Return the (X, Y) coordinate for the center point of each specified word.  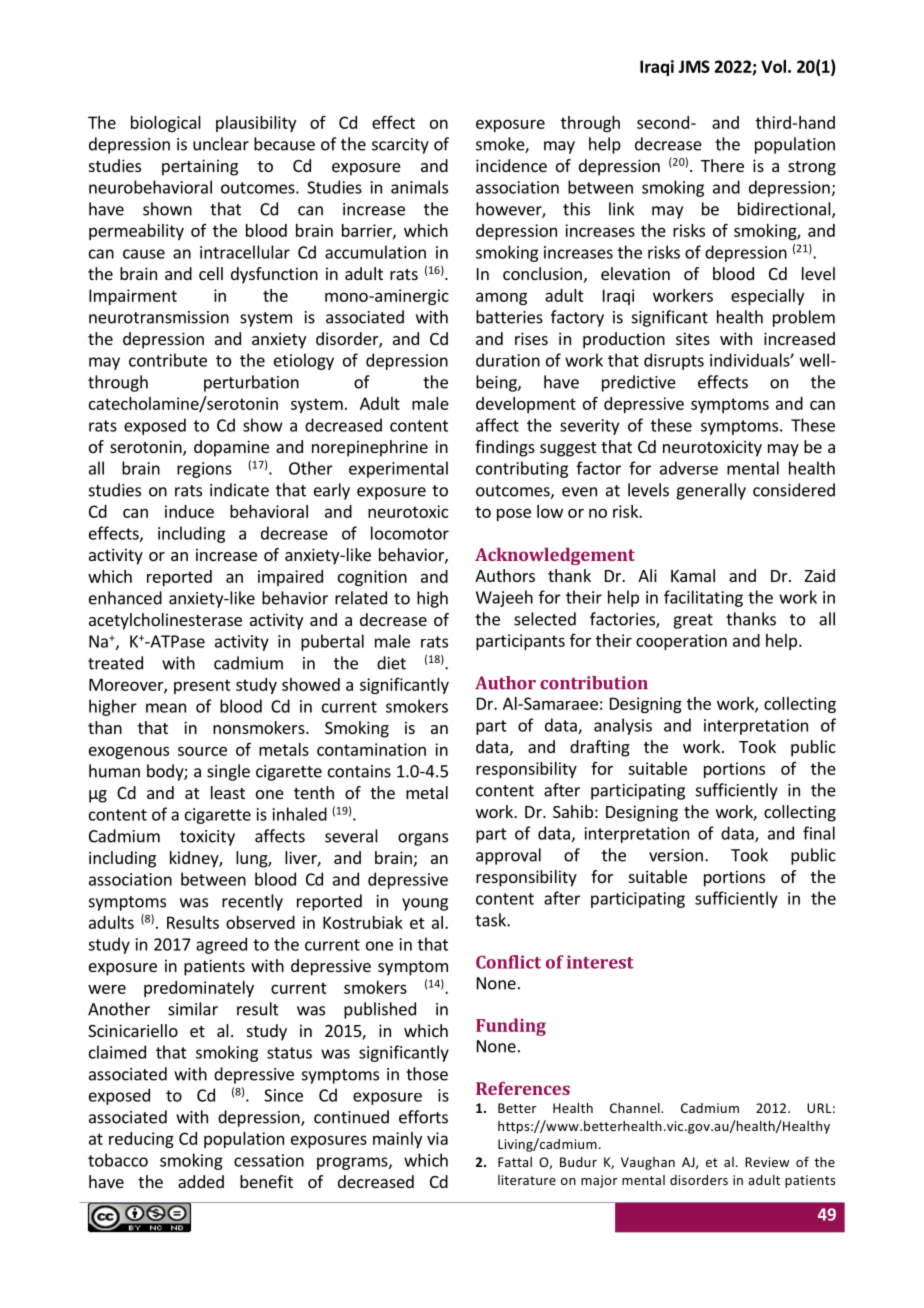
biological (166, 124)
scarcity (400, 146)
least (228, 792)
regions (204, 470)
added (201, 1181)
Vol (773, 66)
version (676, 855)
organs (423, 839)
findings (505, 448)
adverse (689, 468)
